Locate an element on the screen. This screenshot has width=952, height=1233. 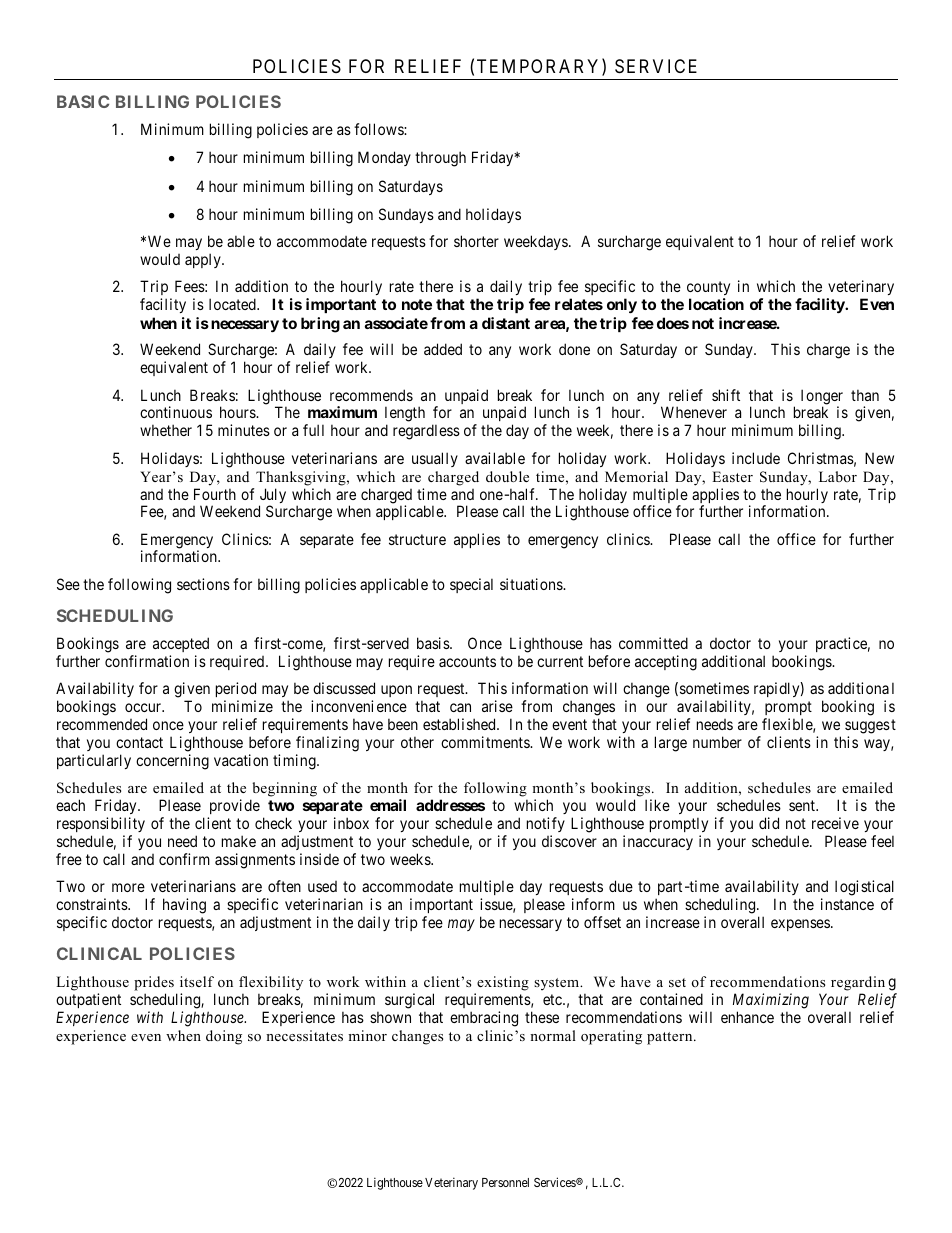
county is located at coordinates (708, 290).
